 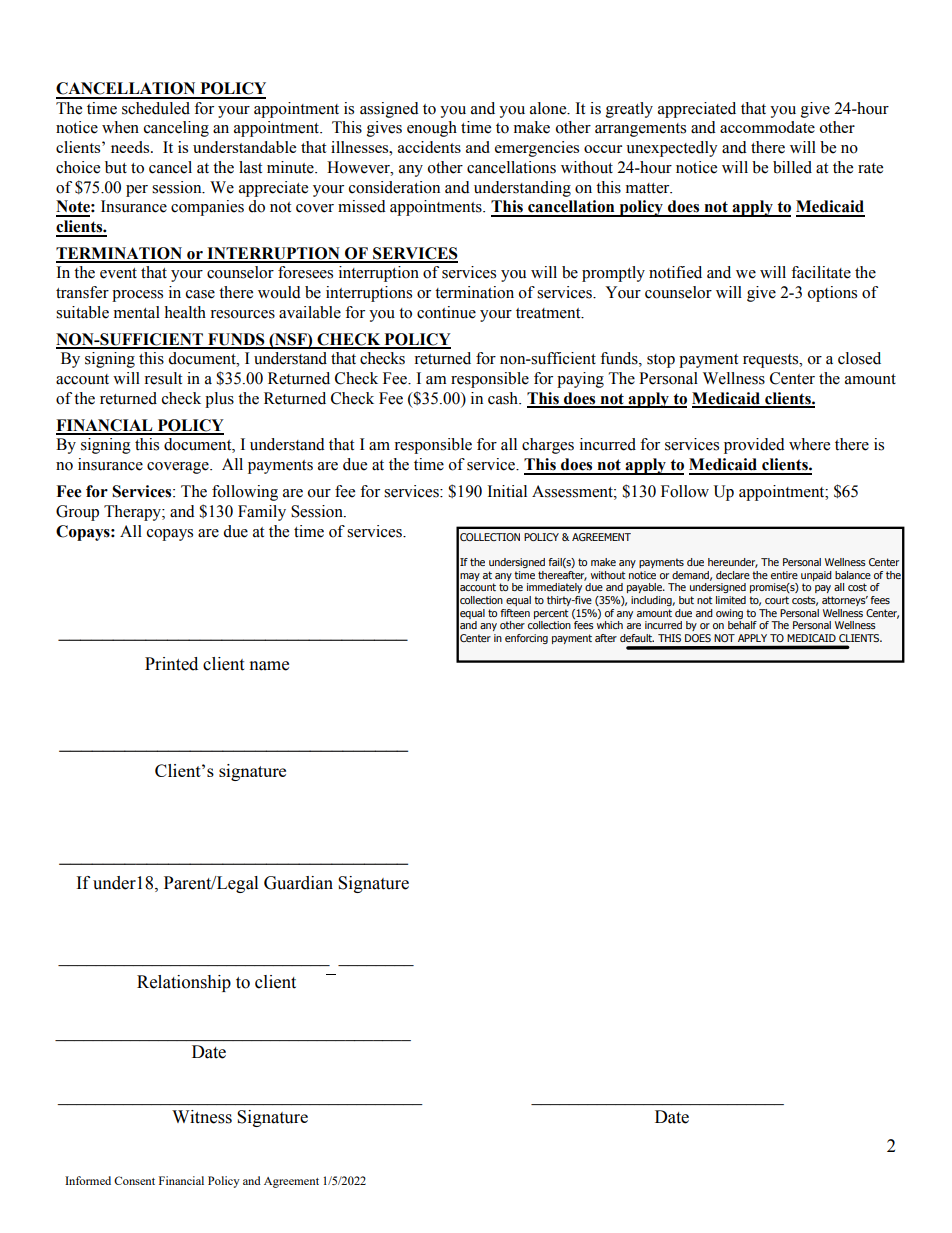 I want to click on behalf, so click(x=742, y=625).
